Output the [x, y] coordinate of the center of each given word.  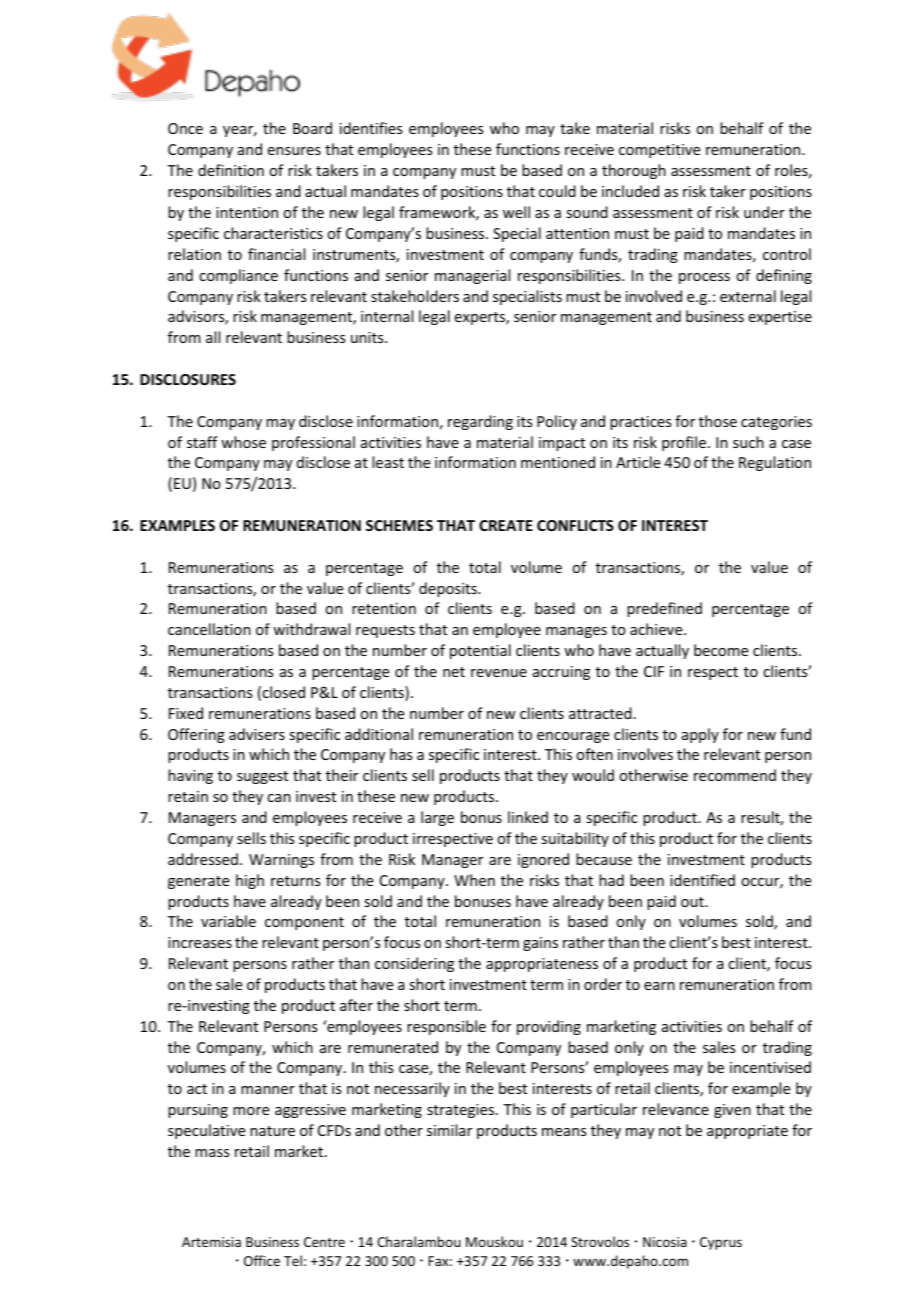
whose [243, 442]
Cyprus [721, 1243]
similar [449, 1130]
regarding [480, 422]
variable [228, 921]
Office [262, 1260]
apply [700, 735]
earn [659, 986]
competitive [659, 151]
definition [231, 170]
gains [540, 944]
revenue [499, 673]
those [718, 421]
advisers [257, 734]
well [516, 212]
